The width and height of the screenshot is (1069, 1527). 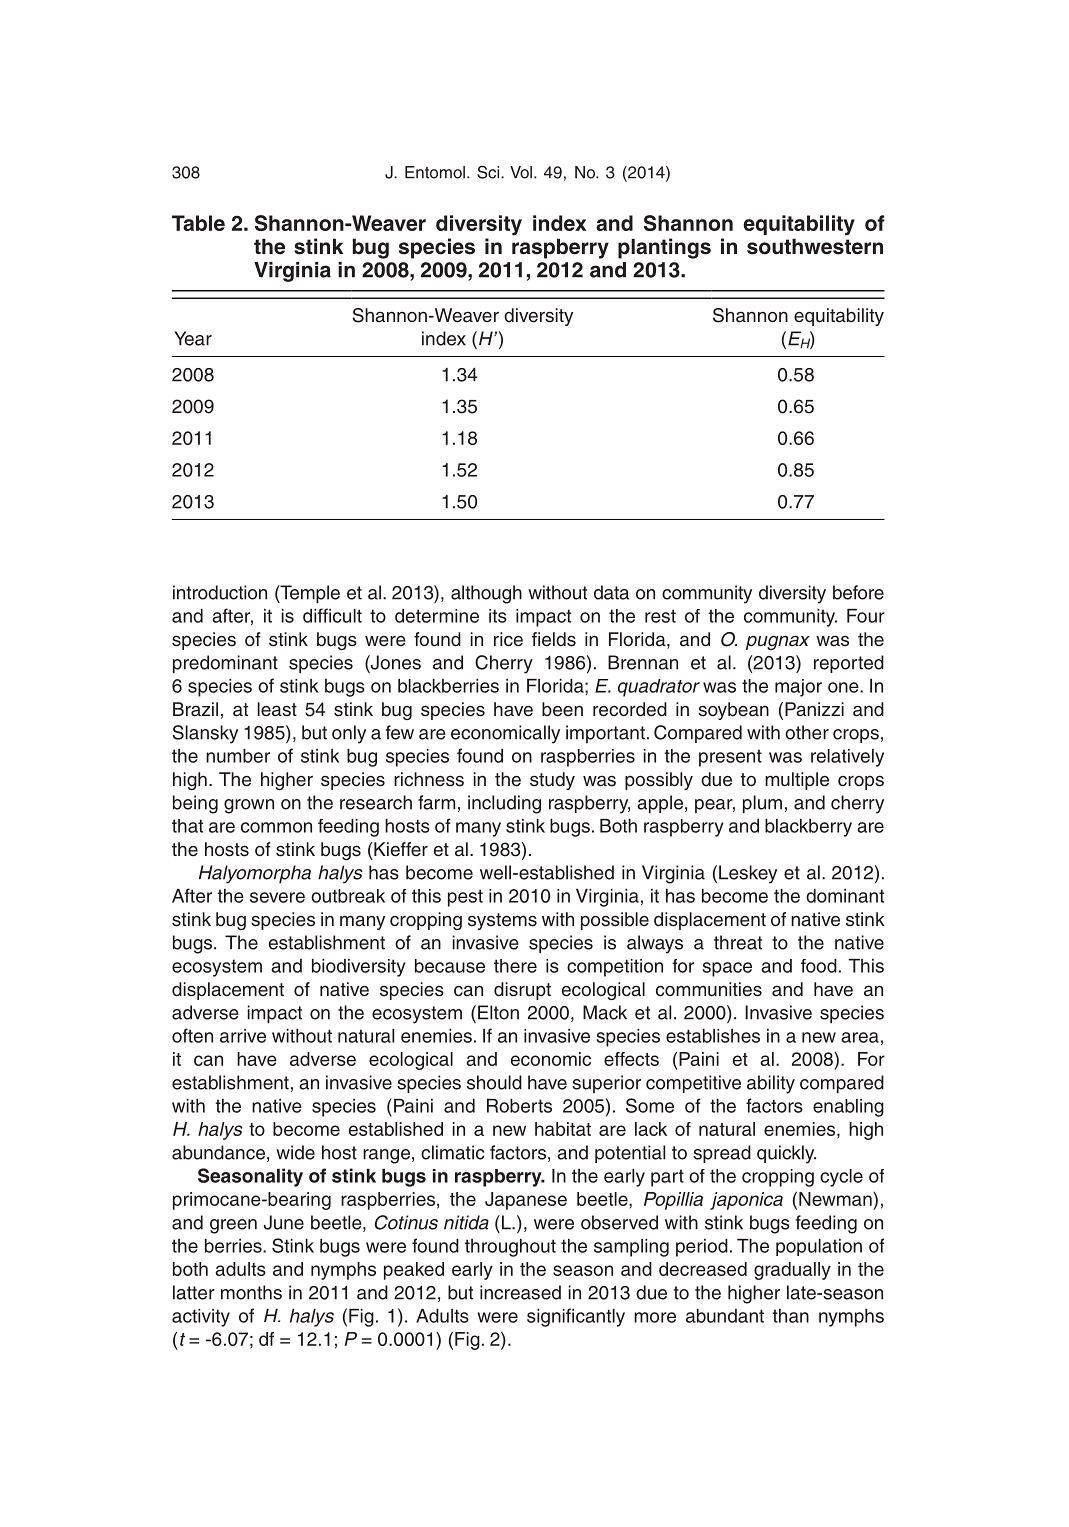 I want to click on southwestern, so click(x=815, y=247).
